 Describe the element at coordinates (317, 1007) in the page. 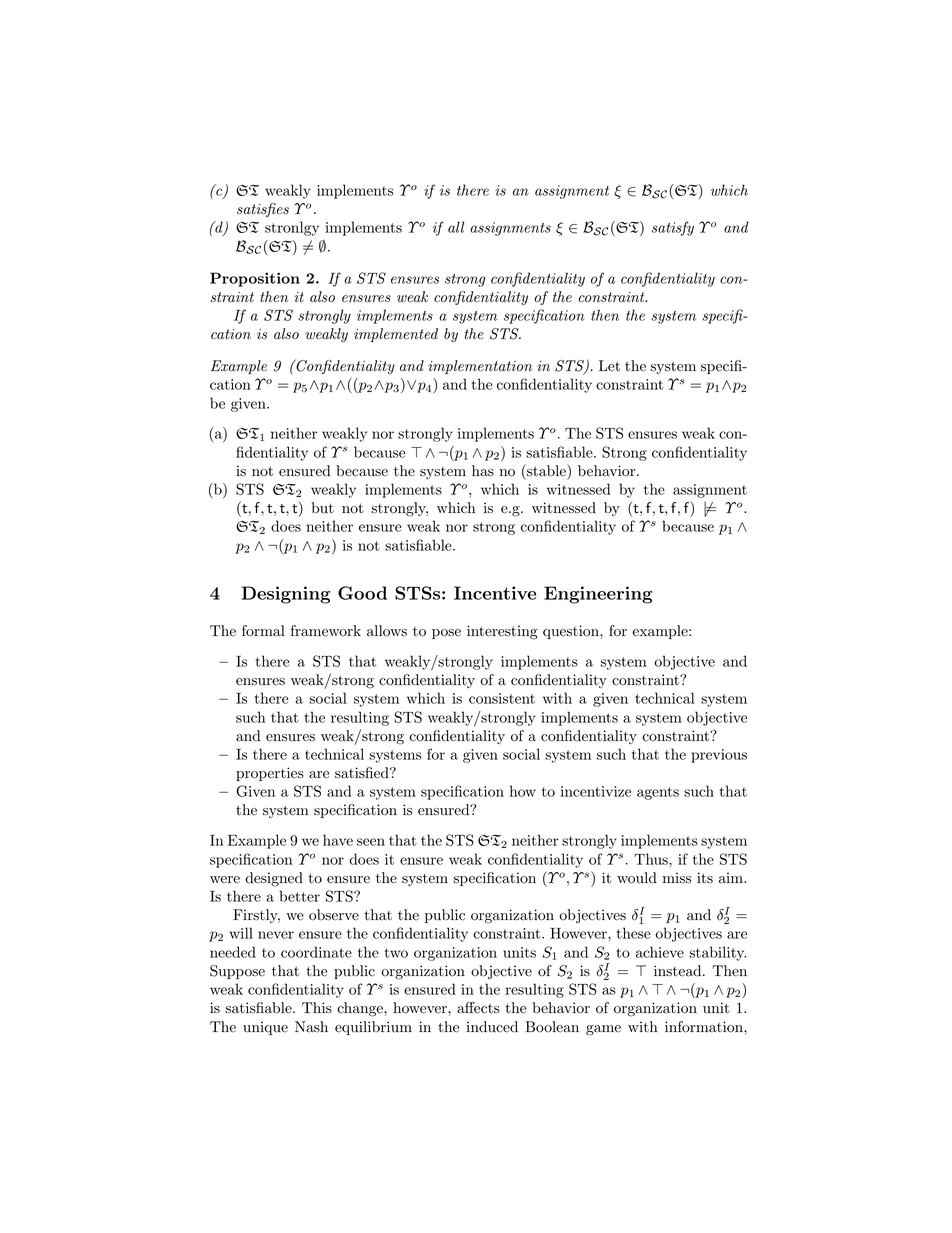

I see `This` at that location.
